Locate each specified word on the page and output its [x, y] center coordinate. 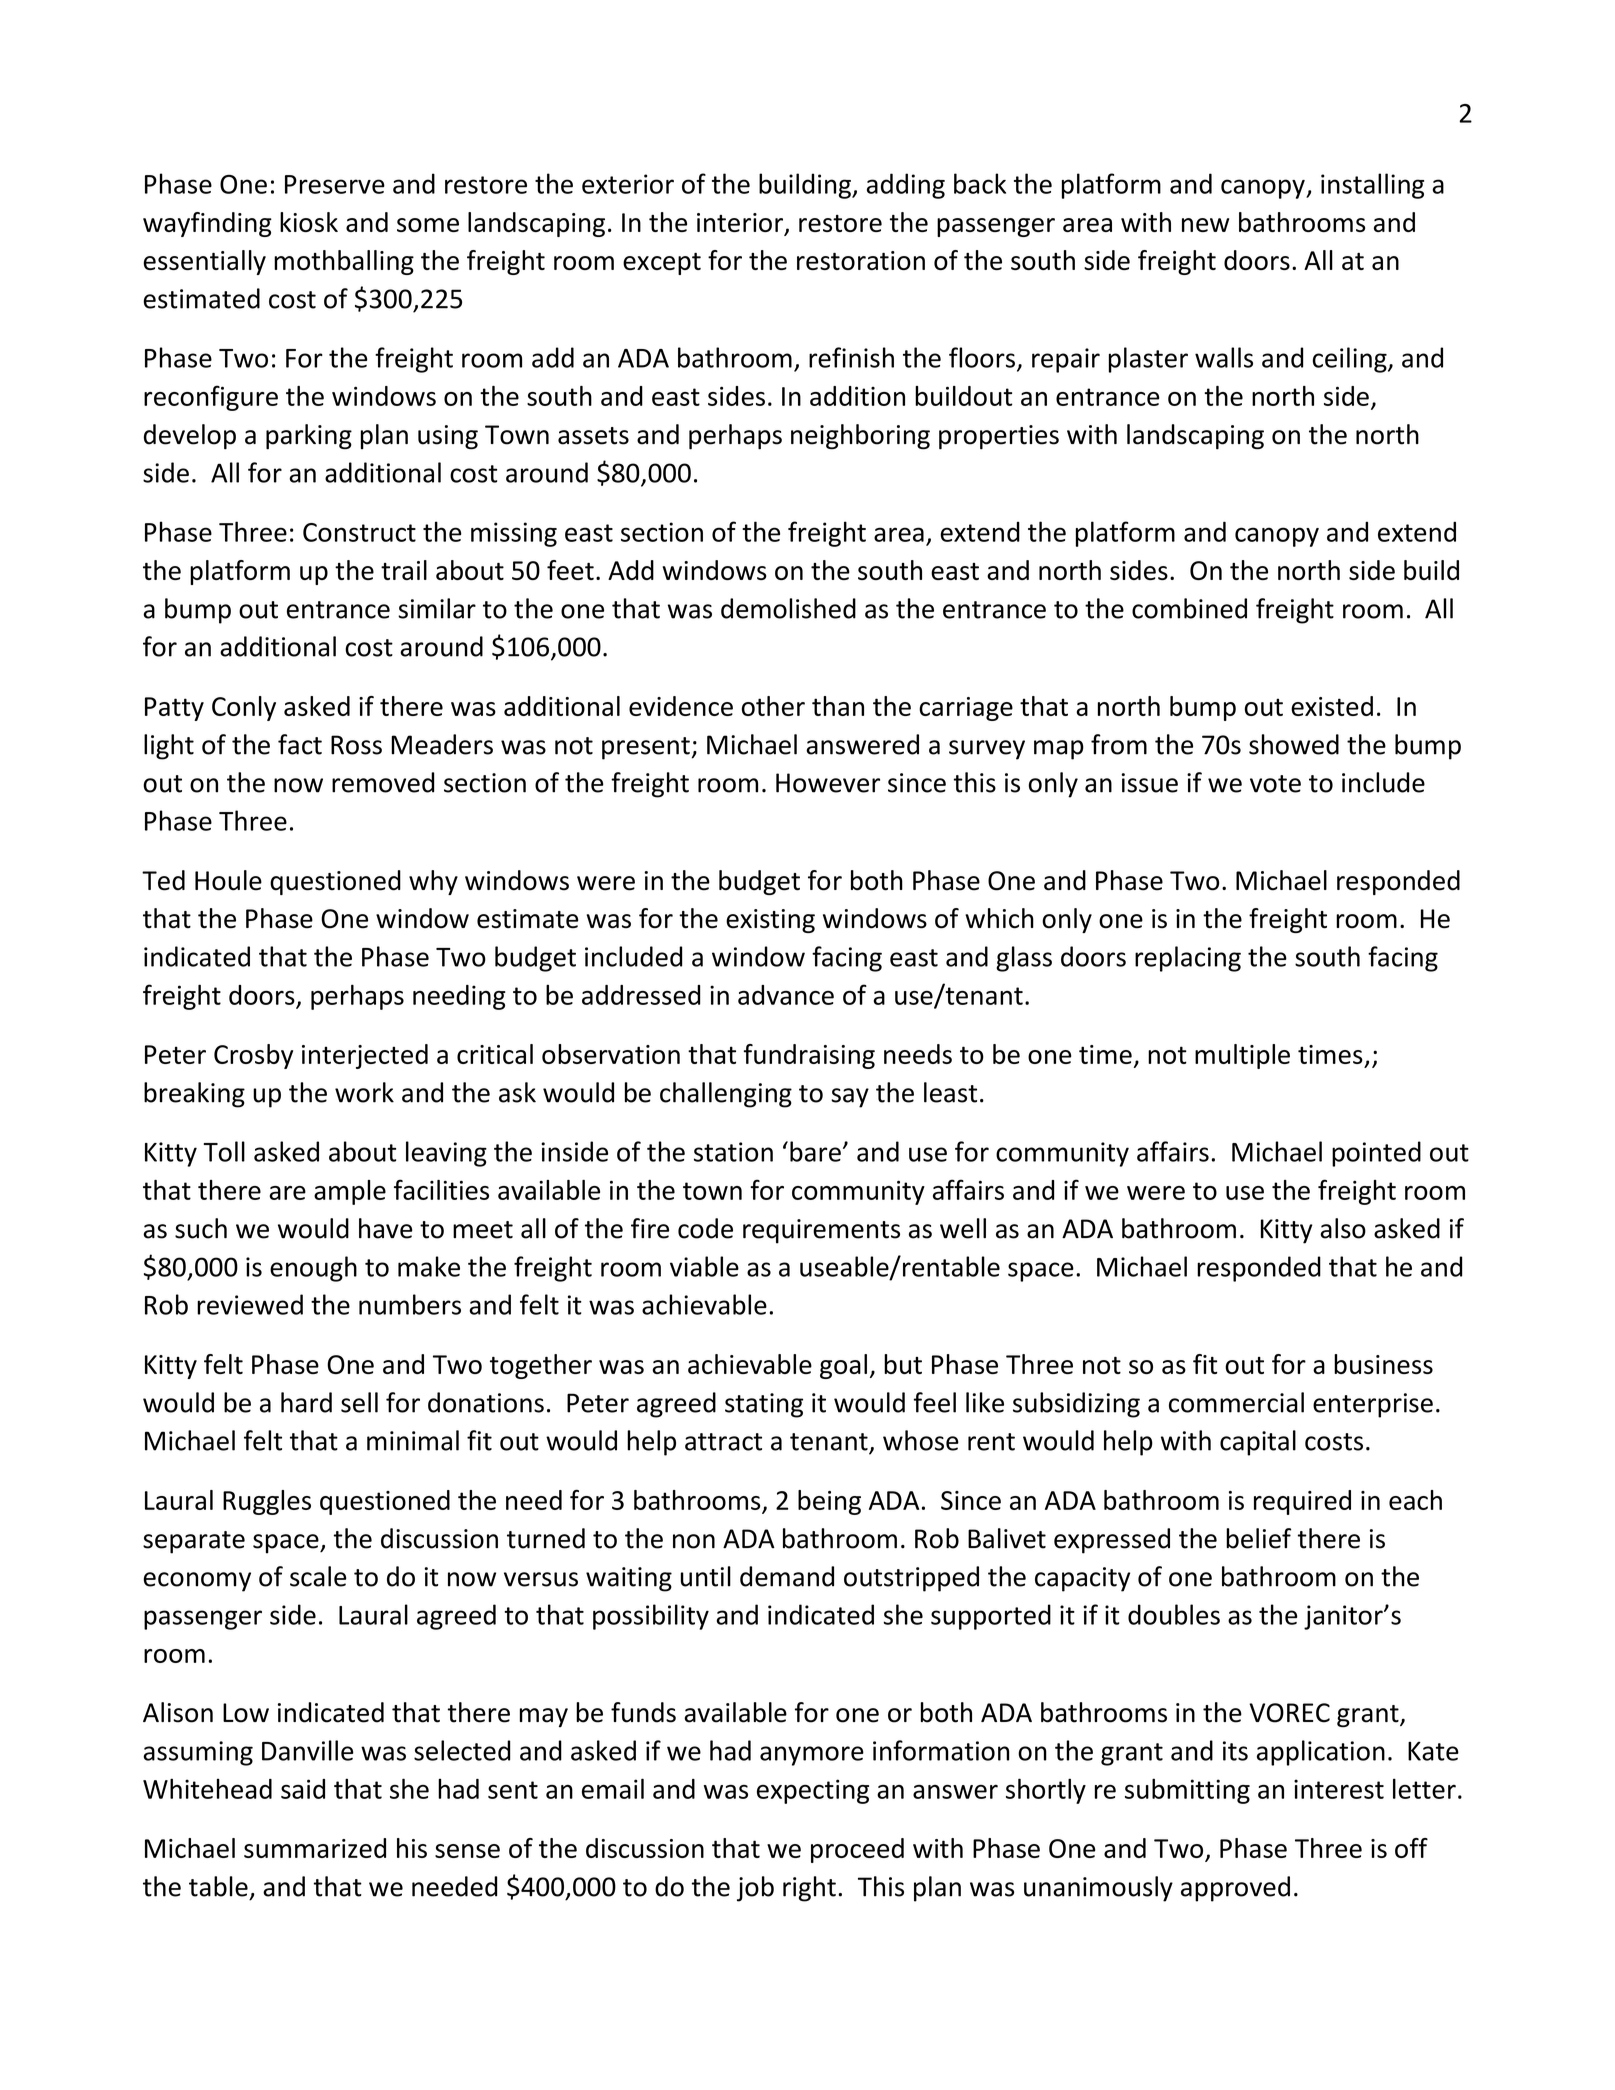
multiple [1242, 1056]
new [1205, 225]
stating [764, 1405]
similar [437, 608]
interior [741, 224]
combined [1189, 608]
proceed [857, 1850]
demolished [788, 608]
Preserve [335, 184]
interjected [365, 1056]
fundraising [809, 1056]
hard [306, 1402]
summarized [315, 1848]
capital [1258, 1443]
